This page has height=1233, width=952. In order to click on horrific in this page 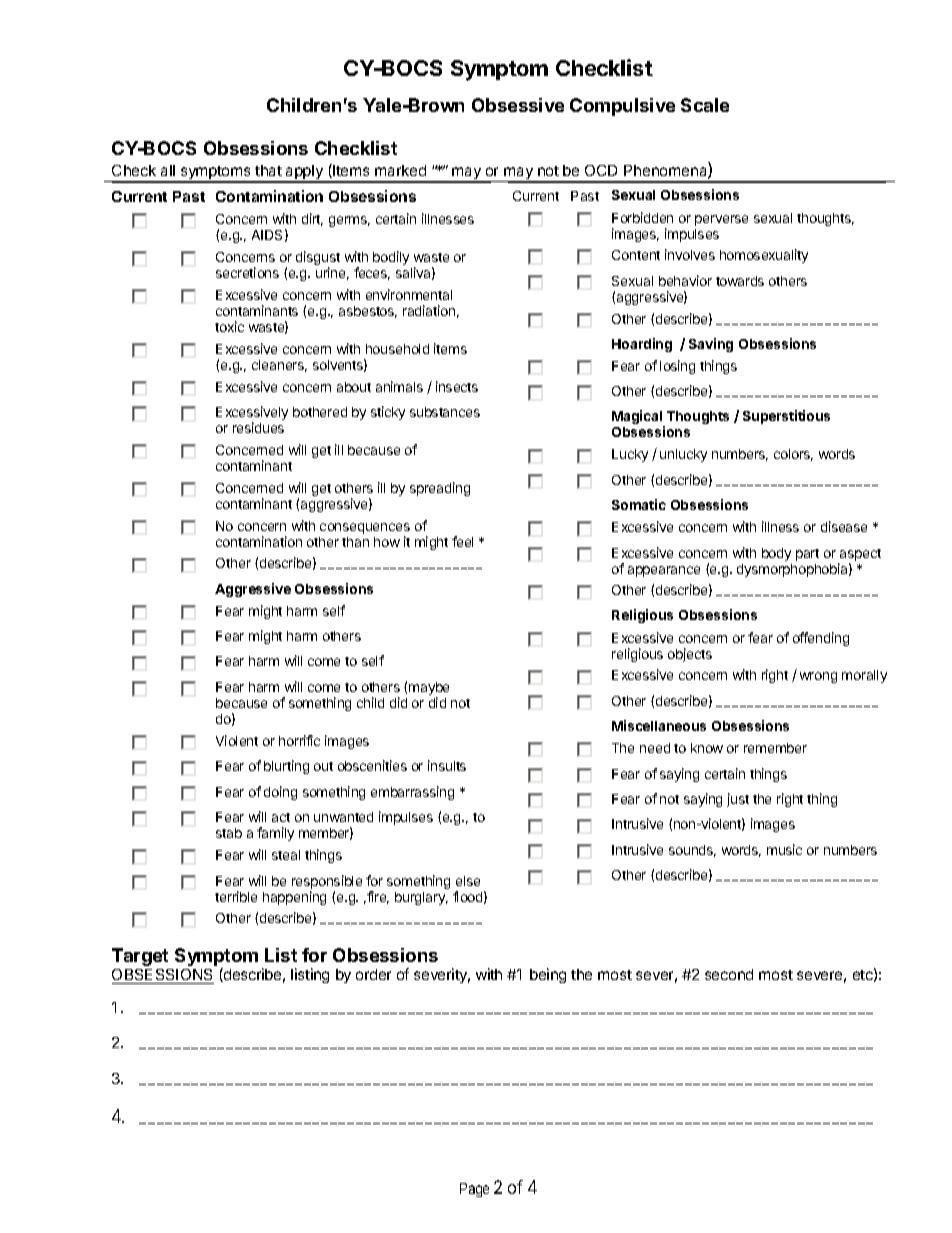, I will do `click(299, 740)`.
